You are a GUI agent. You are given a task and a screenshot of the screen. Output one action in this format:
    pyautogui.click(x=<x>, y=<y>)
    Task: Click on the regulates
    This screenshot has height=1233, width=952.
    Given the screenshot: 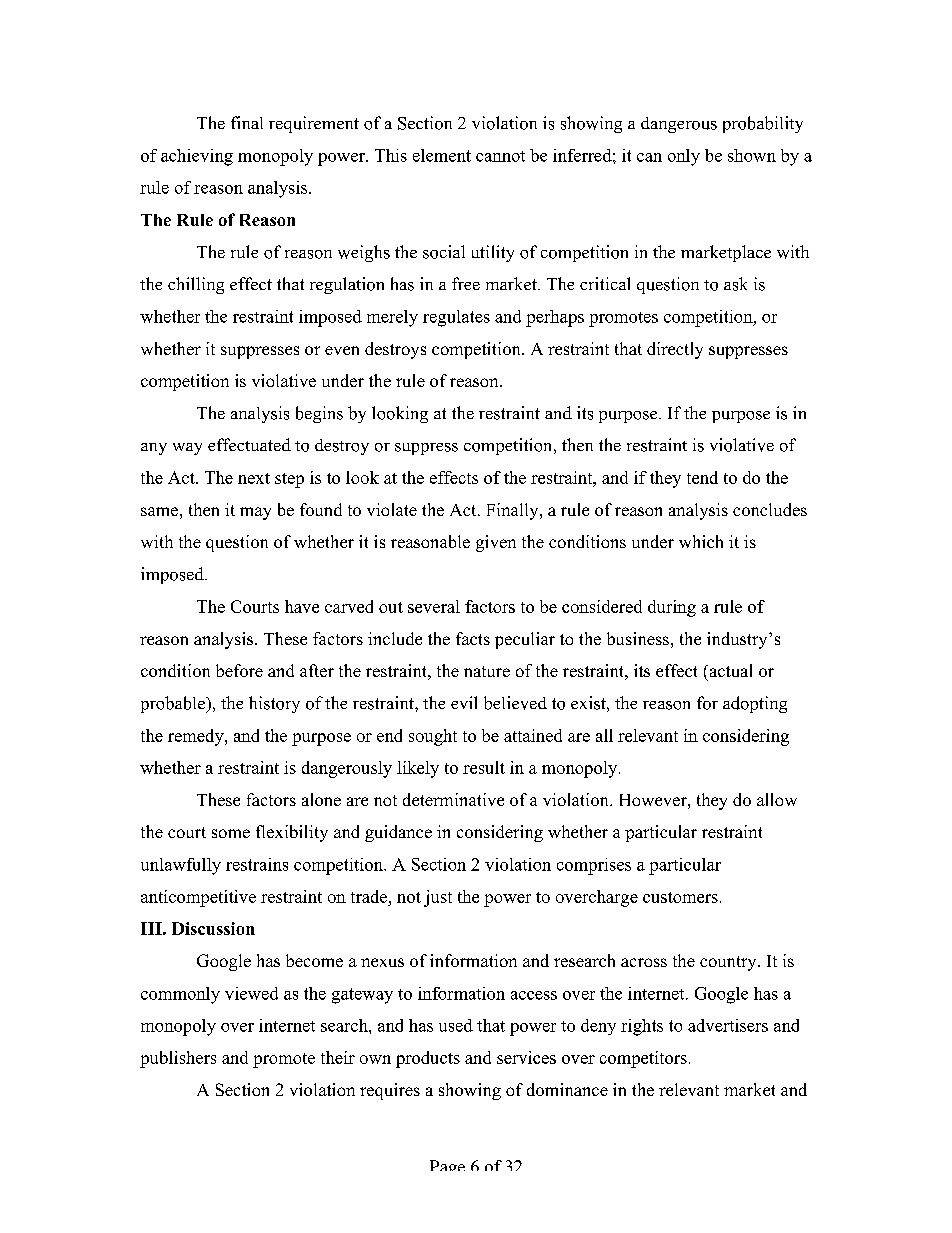 What is the action you would take?
    pyautogui.click(x=456, y=318)
